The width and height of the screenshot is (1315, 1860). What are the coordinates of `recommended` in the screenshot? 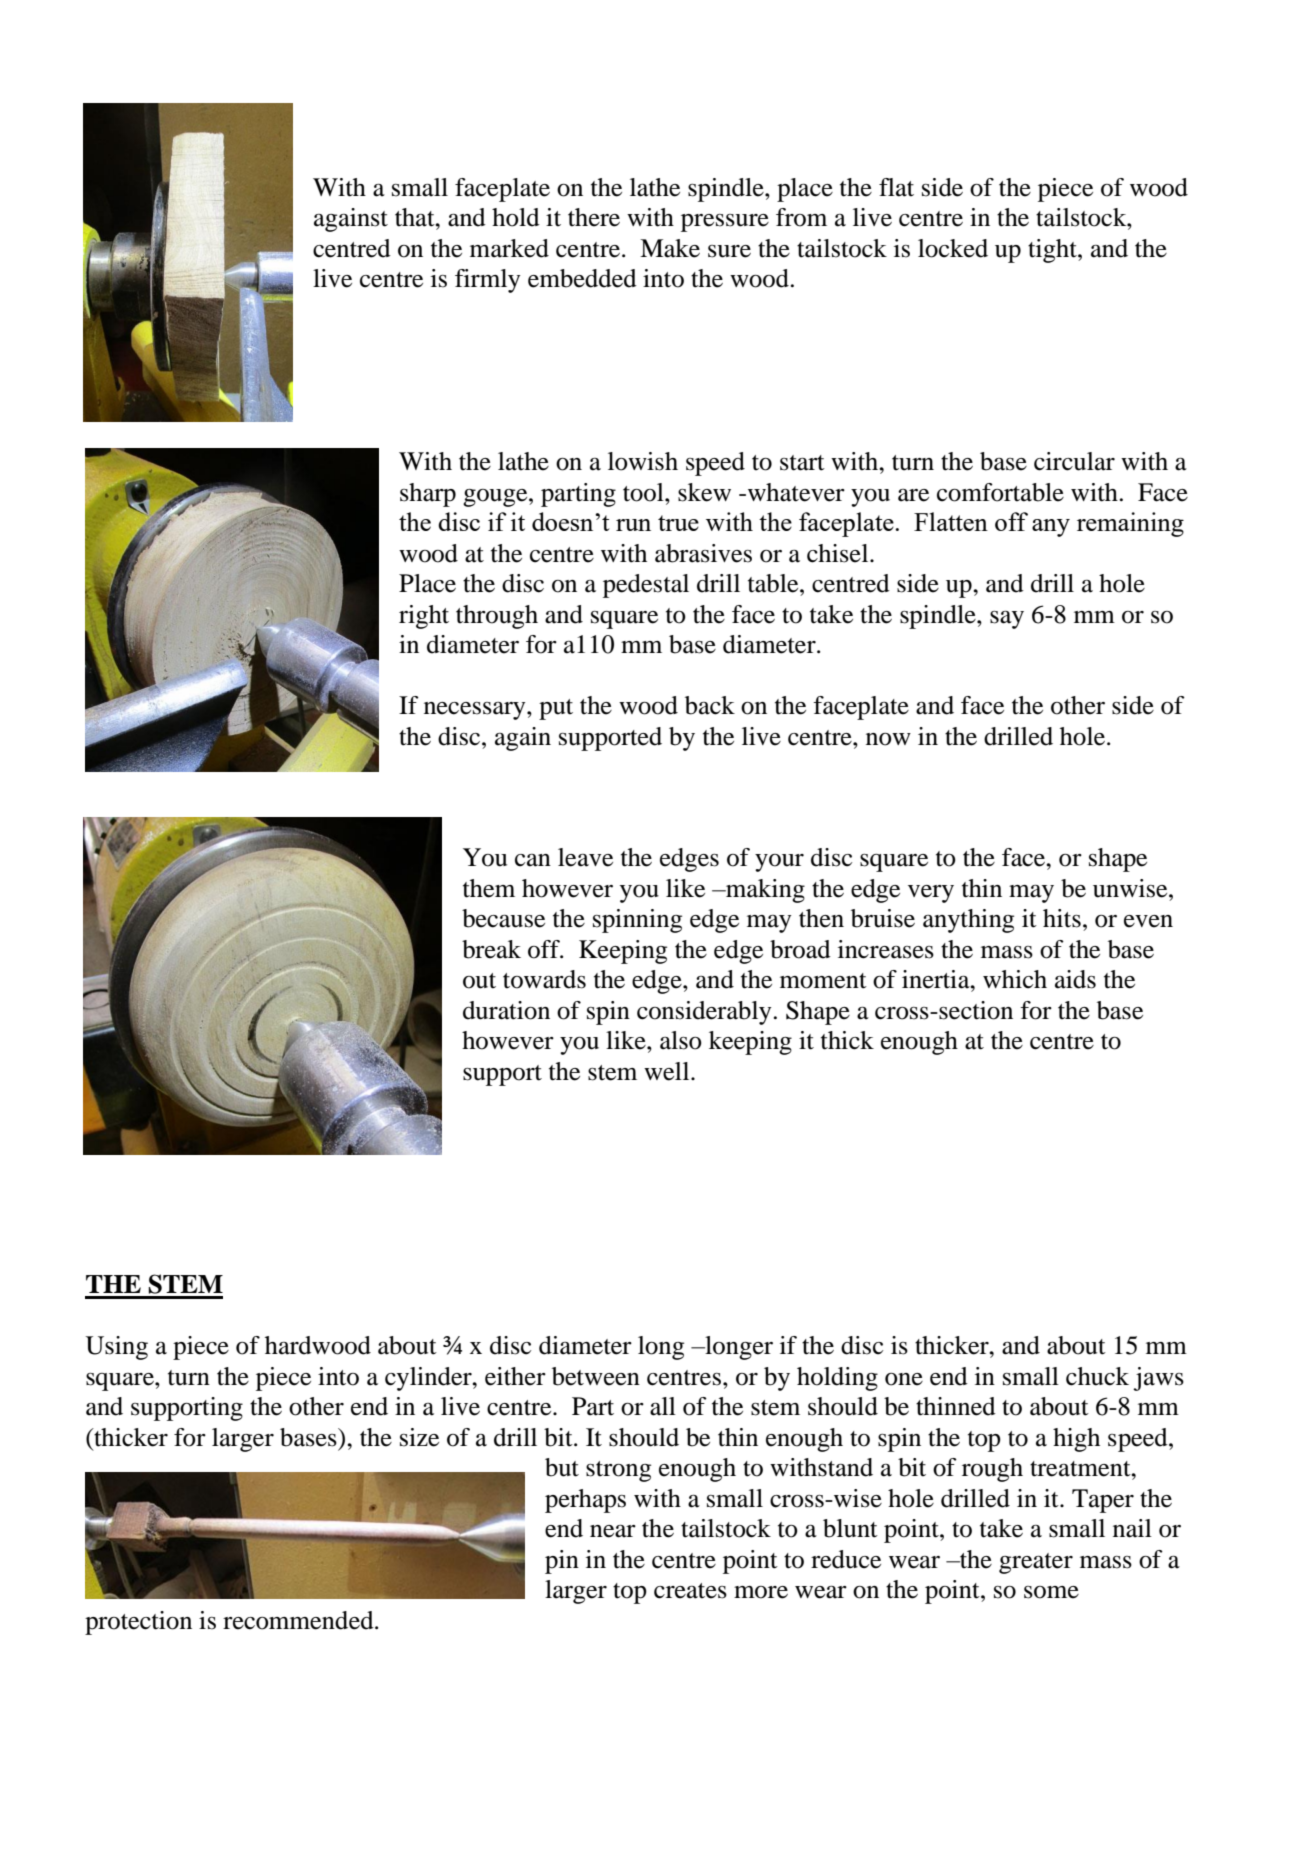 It's located at (299, 1620).
